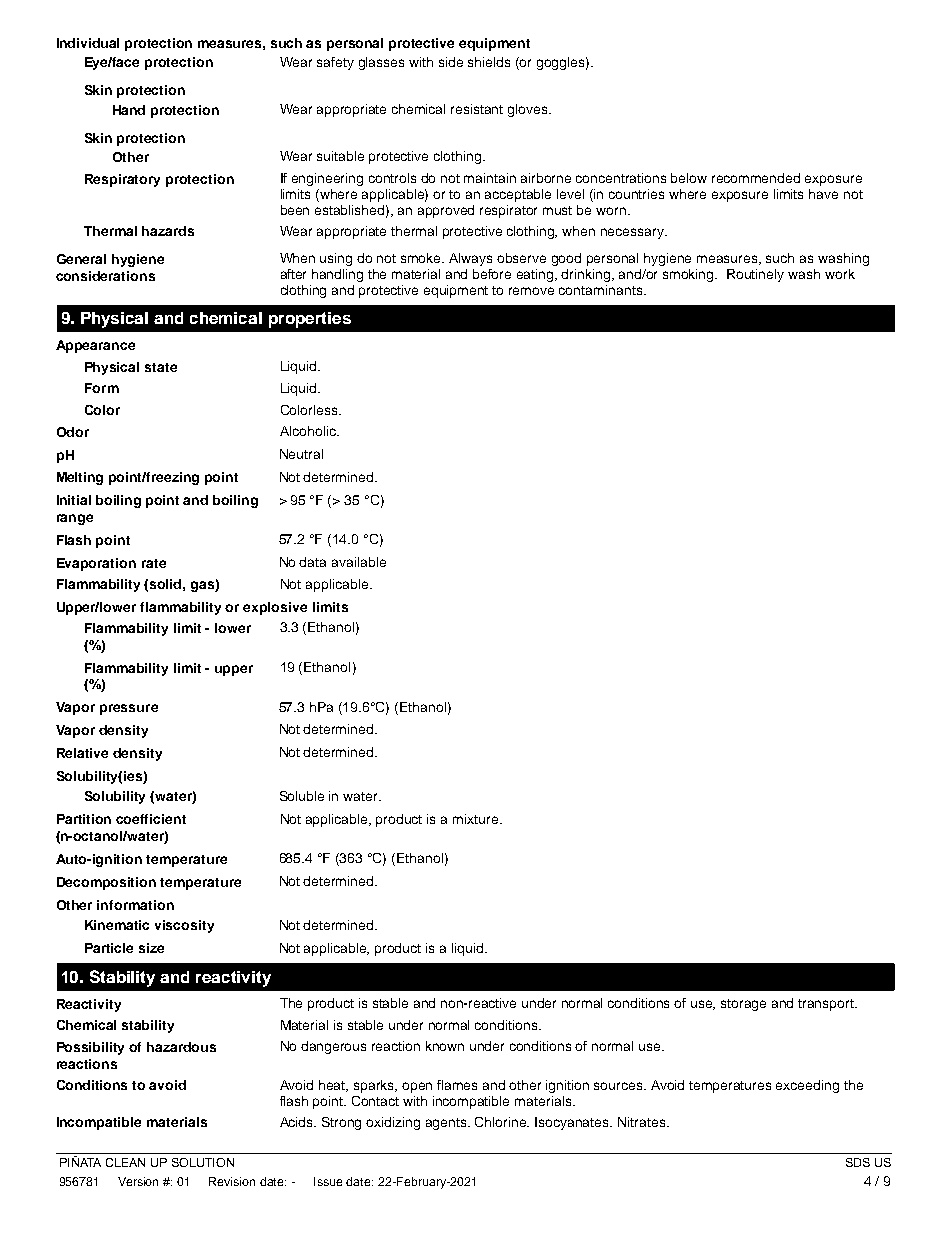 This image has width=952, height=1233. What do you see at coordinates (477, 819) in the image?
I see `mixture` at bounding box center [477, 819].
